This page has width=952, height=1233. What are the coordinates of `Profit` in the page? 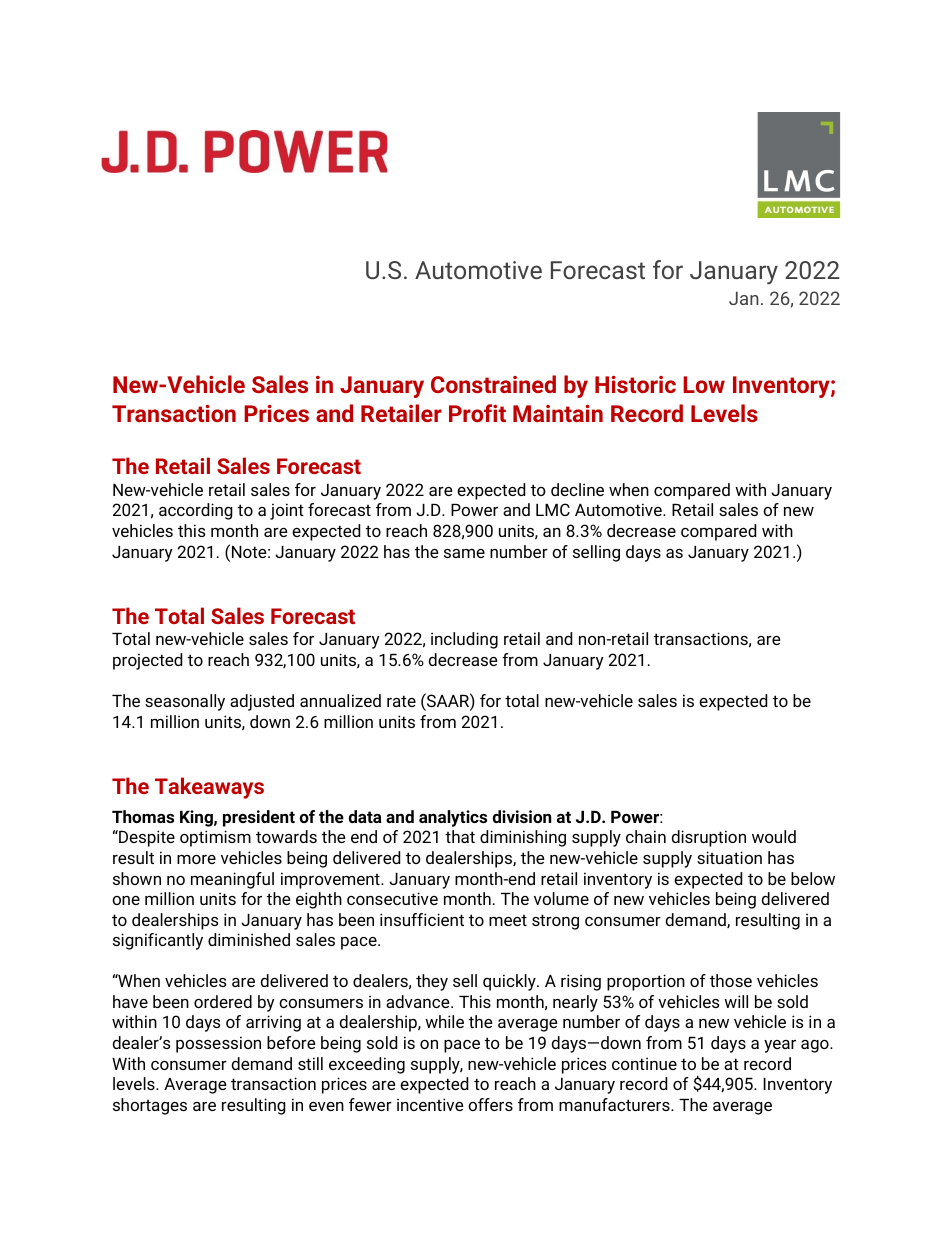 It's located at (477, 413).
